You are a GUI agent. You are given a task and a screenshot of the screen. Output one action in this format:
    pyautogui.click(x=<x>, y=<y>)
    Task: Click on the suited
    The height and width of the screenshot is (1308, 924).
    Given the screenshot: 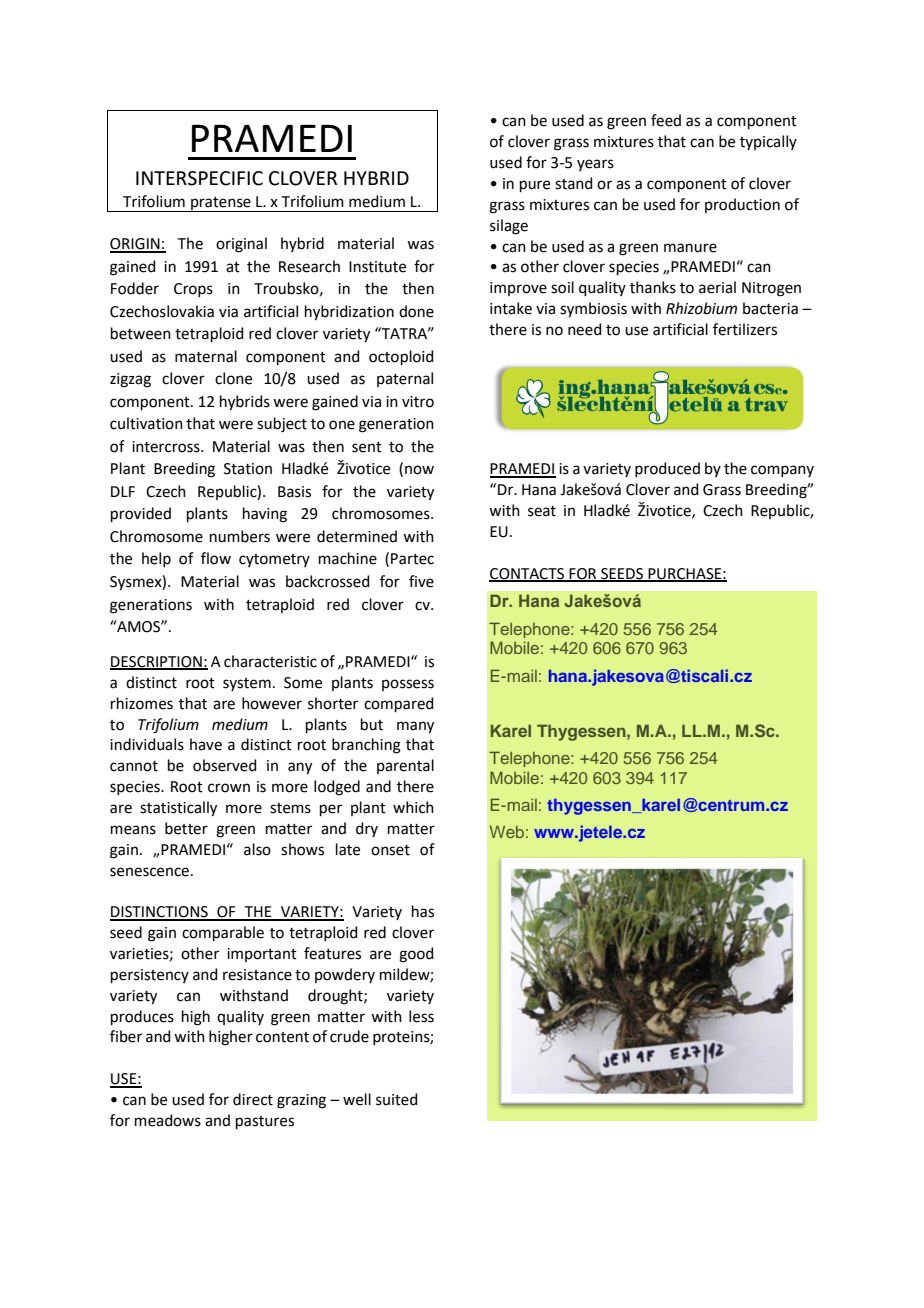 What is the action you would take?
    pyautogui.click(x=397, y=1099)
